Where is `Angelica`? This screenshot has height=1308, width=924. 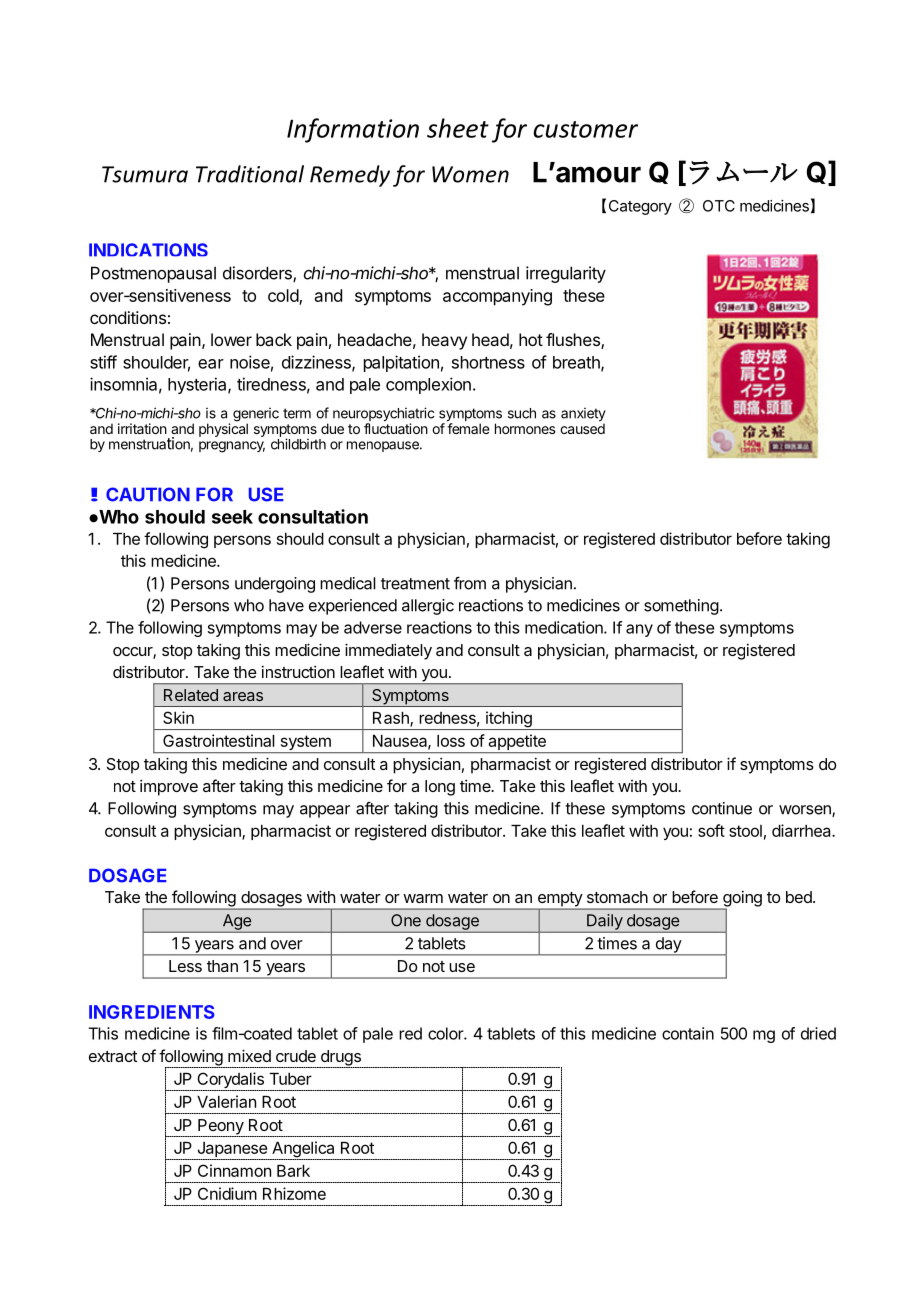 Angelica is located at coordinates (303, 1150).
